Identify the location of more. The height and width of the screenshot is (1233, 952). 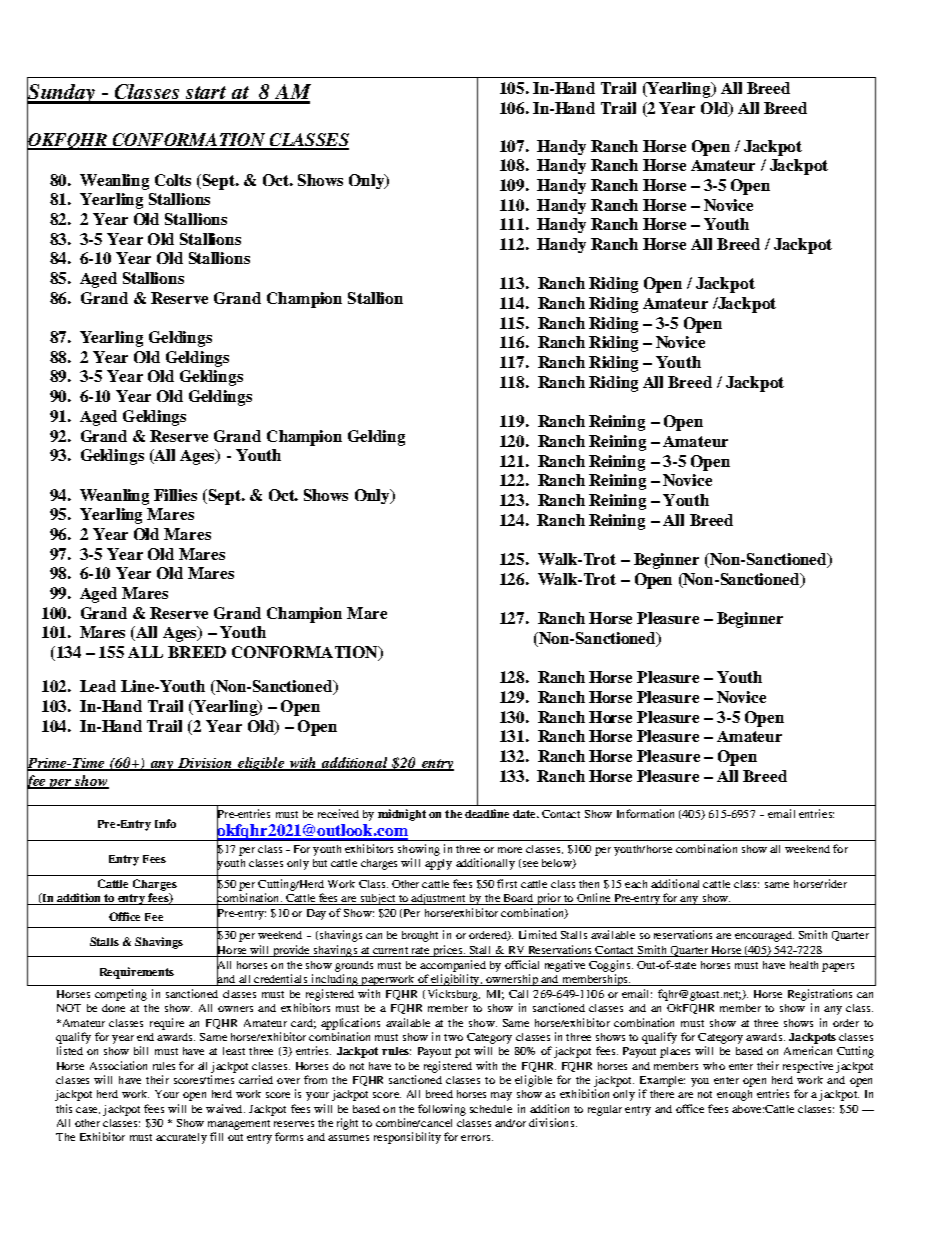
(510, 850).
